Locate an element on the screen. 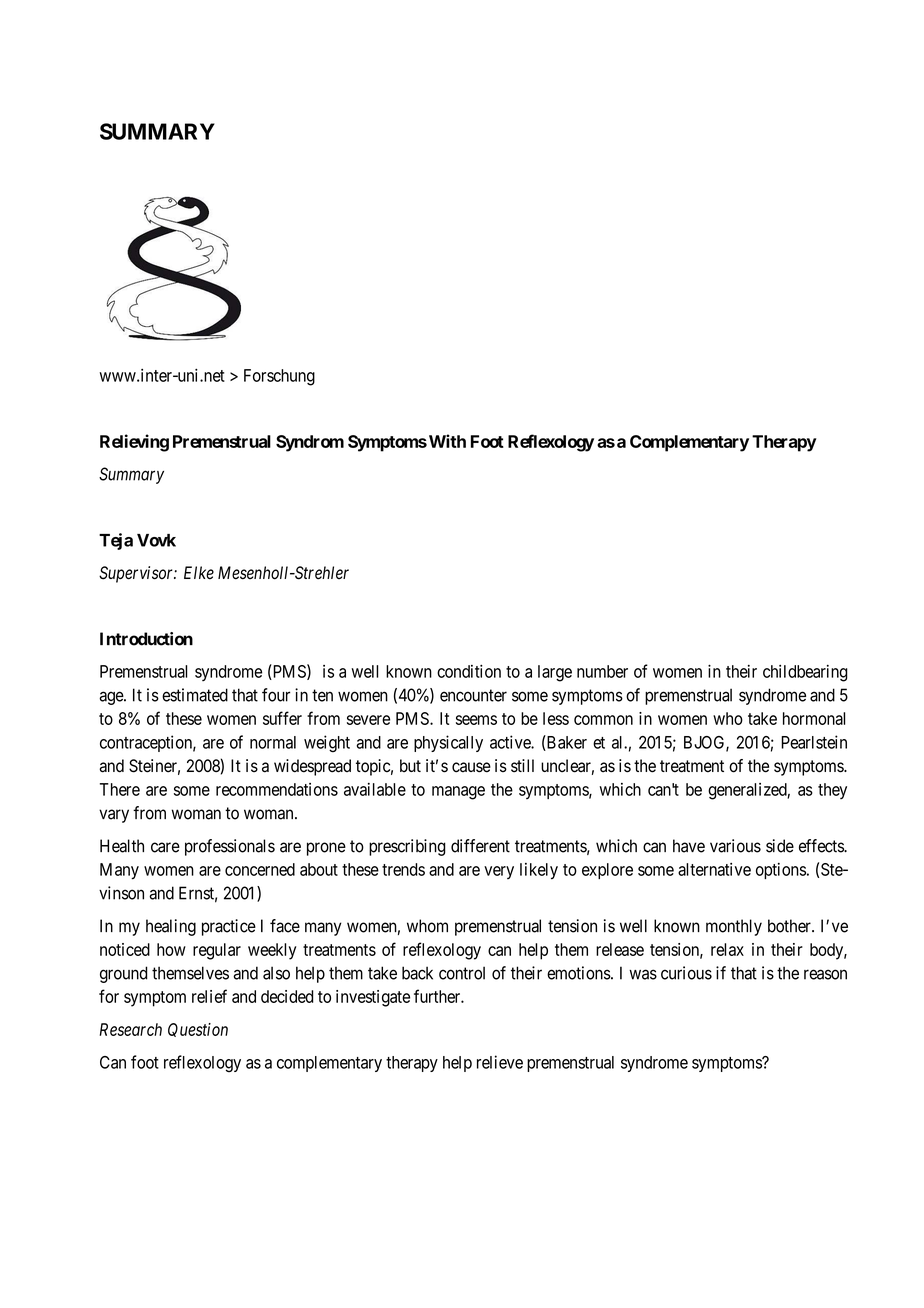 Image resolution: width=924 pixels, height=1308 pixels. With is located at coordinates (446, 441).
